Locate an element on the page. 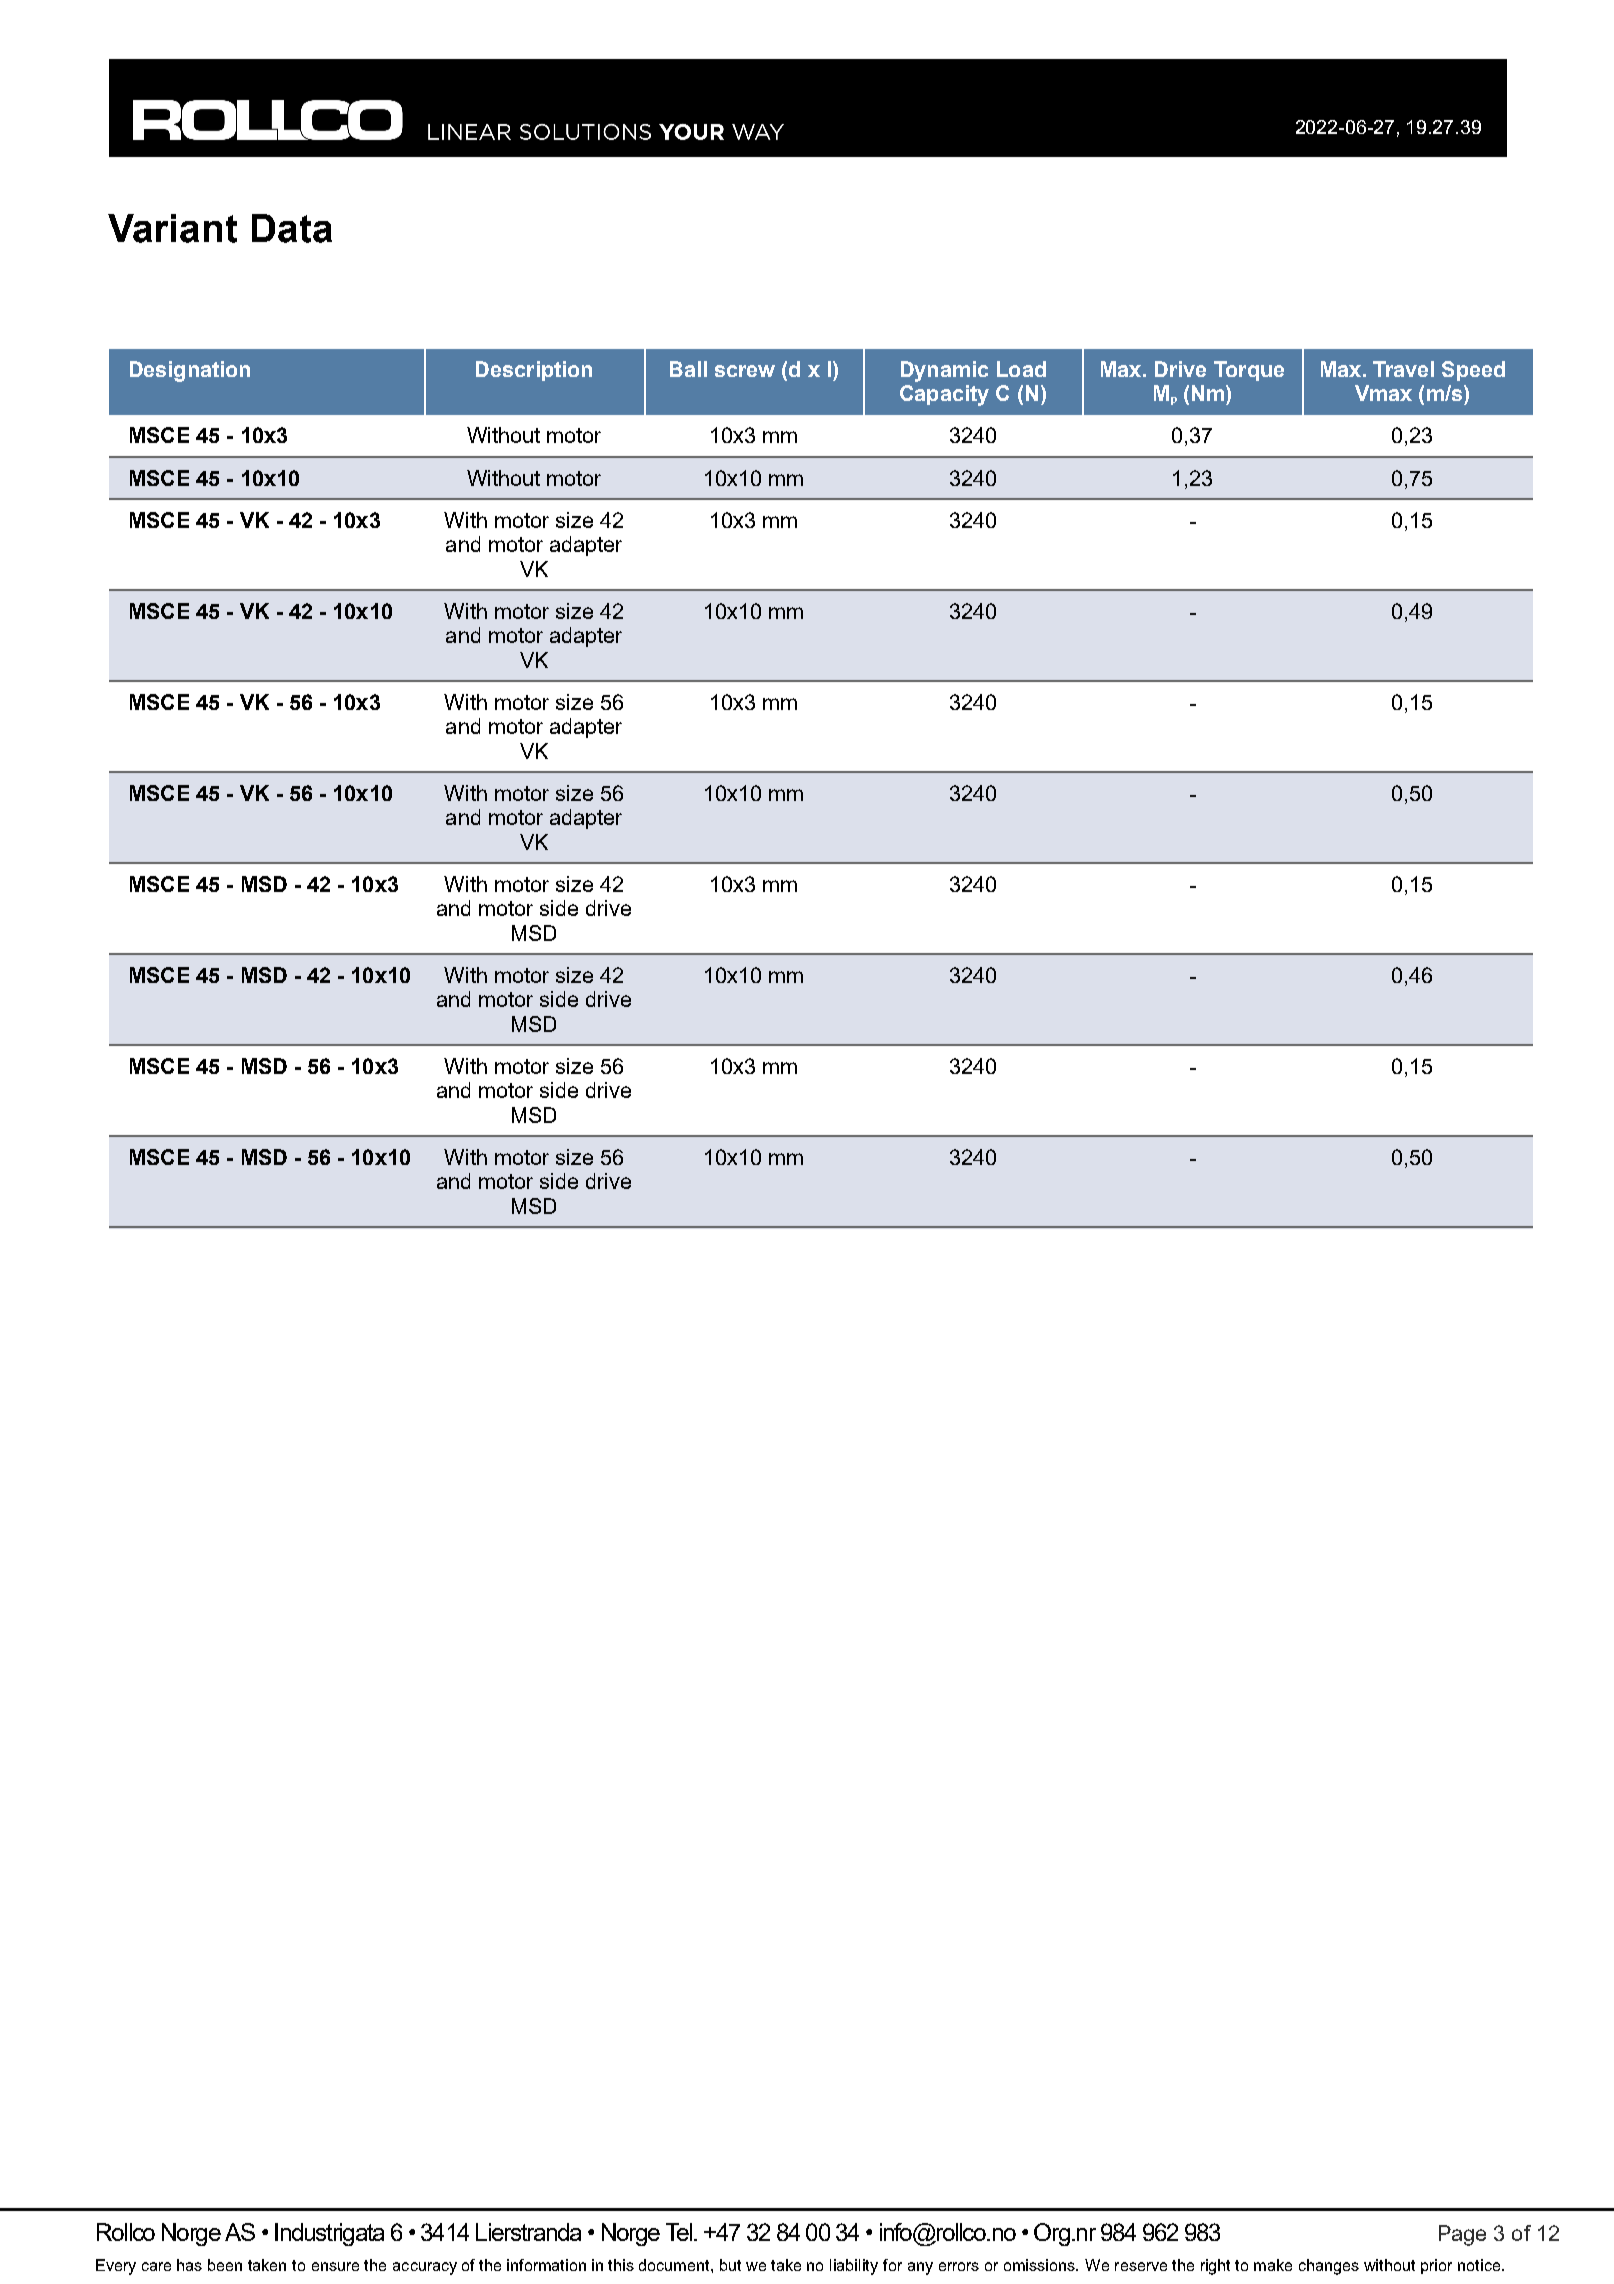 The height and width of the page is (2284, 1614). Torque is located at coordinates (1249, 371).
